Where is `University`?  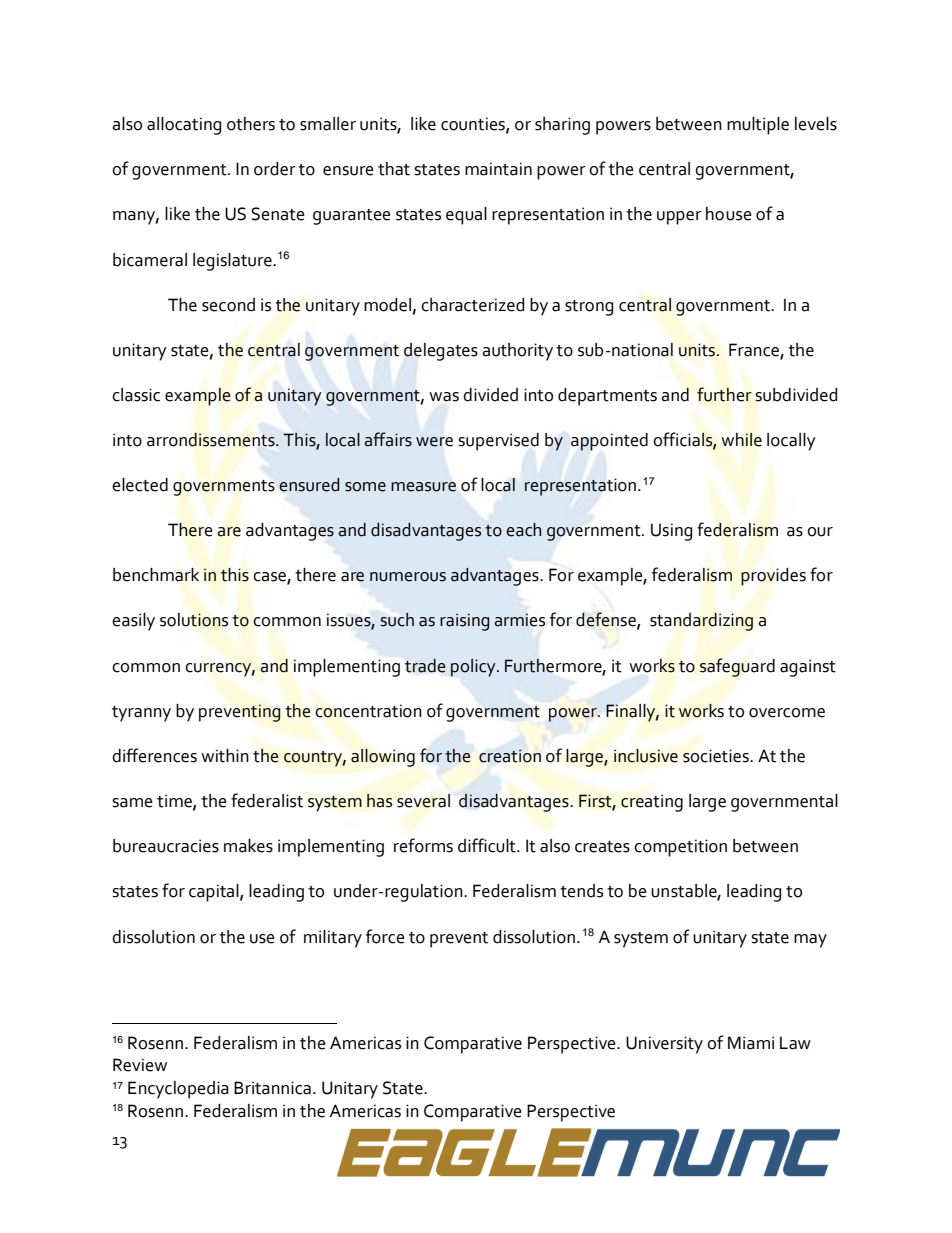
University is located at coordinates (664, 1045).
